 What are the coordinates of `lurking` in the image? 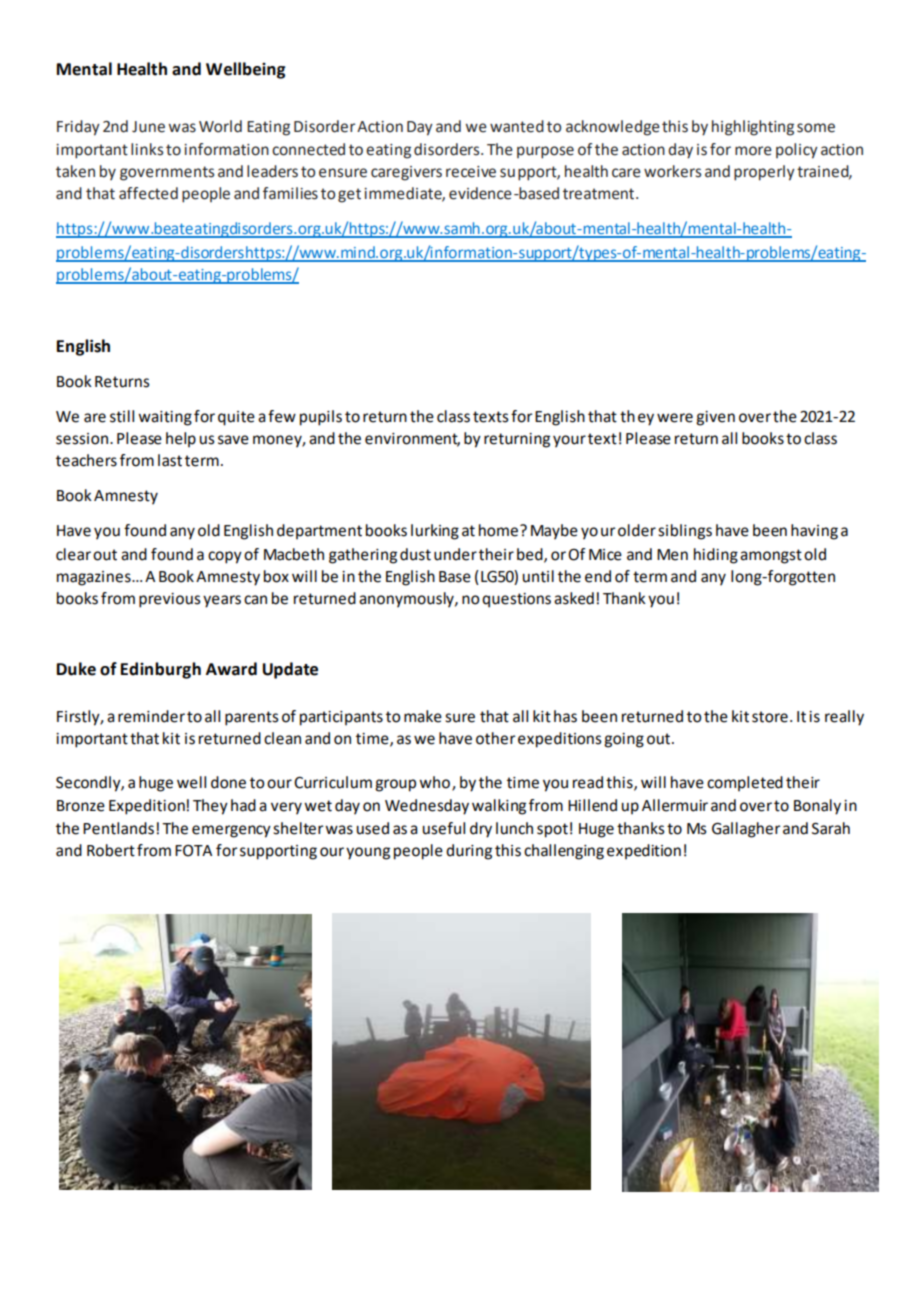 It's located at (435, 532).
